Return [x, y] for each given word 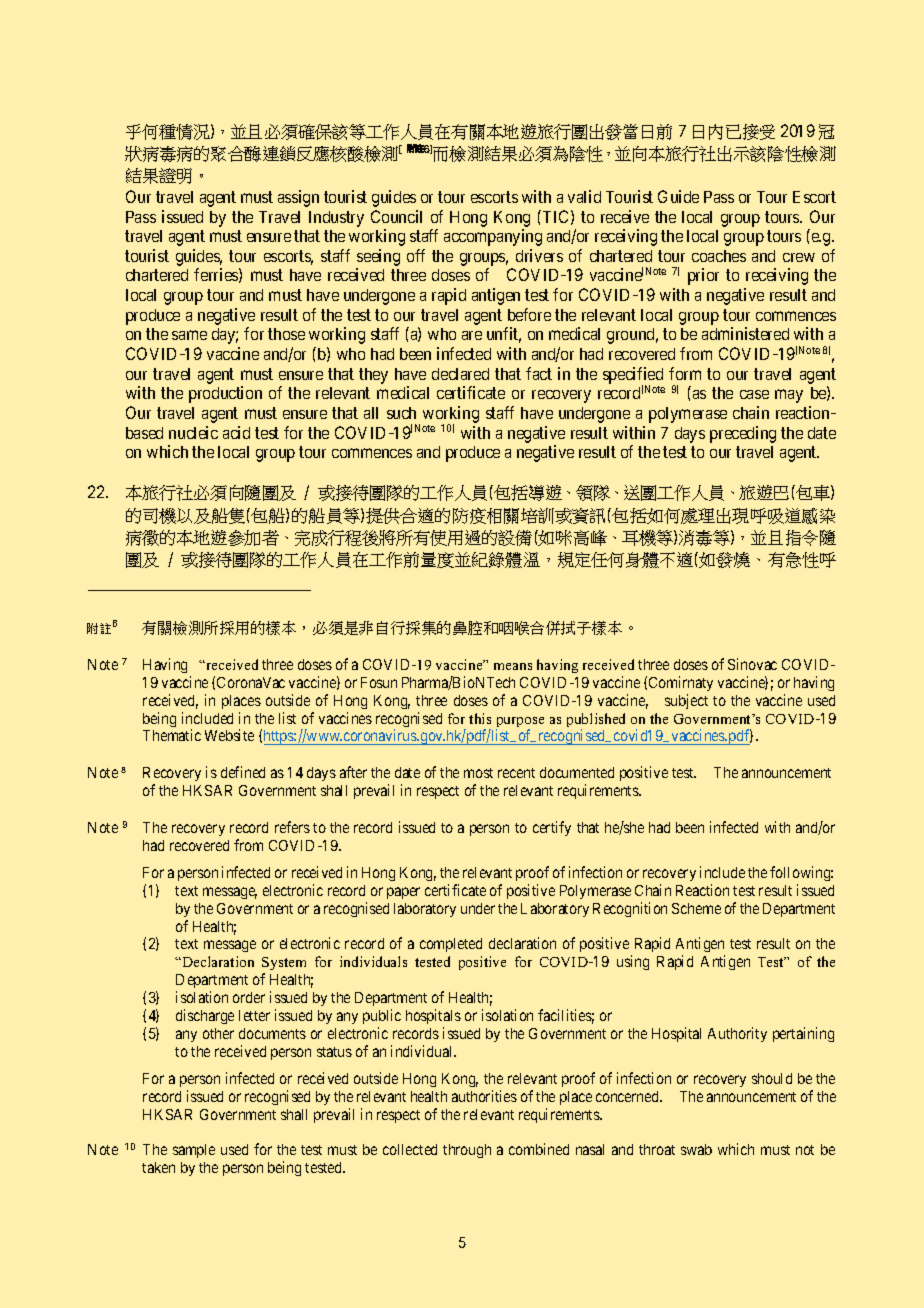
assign [298, 198]
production [225, 394]
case [754, 394]
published [596, 721]
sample [194, 1151]
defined [243, 772]
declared [460, 374]
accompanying [493, 237]
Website [229, 735]
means [513, 666]
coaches [719, 256]
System [284, 965]
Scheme [696, 908]
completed [451, 945]
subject [686, 701]
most [478, 773]
